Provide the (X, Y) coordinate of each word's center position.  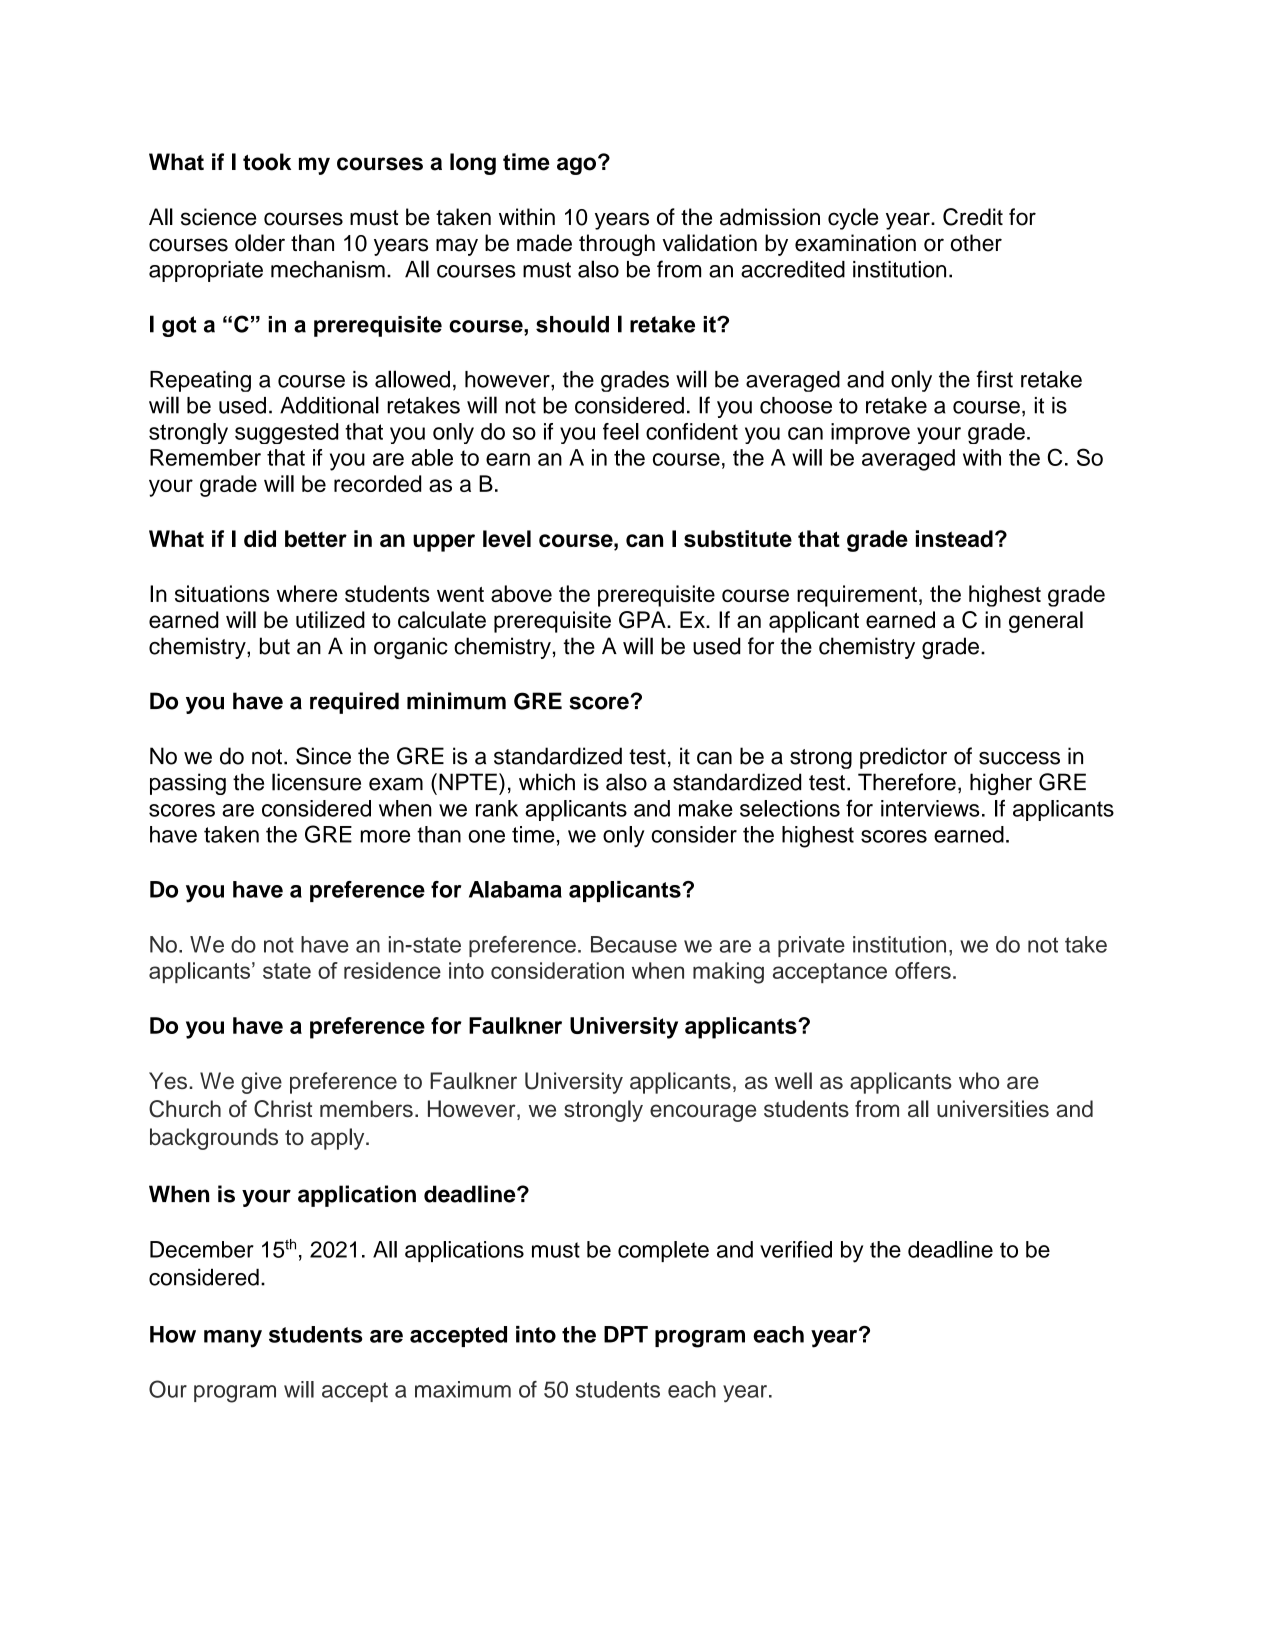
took (267, 162)
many (233, 1339)
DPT (626, 1334)
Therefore (907, 782)
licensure (316, 782)
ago (576, 166)
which (547, 782)
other (976, 243)
